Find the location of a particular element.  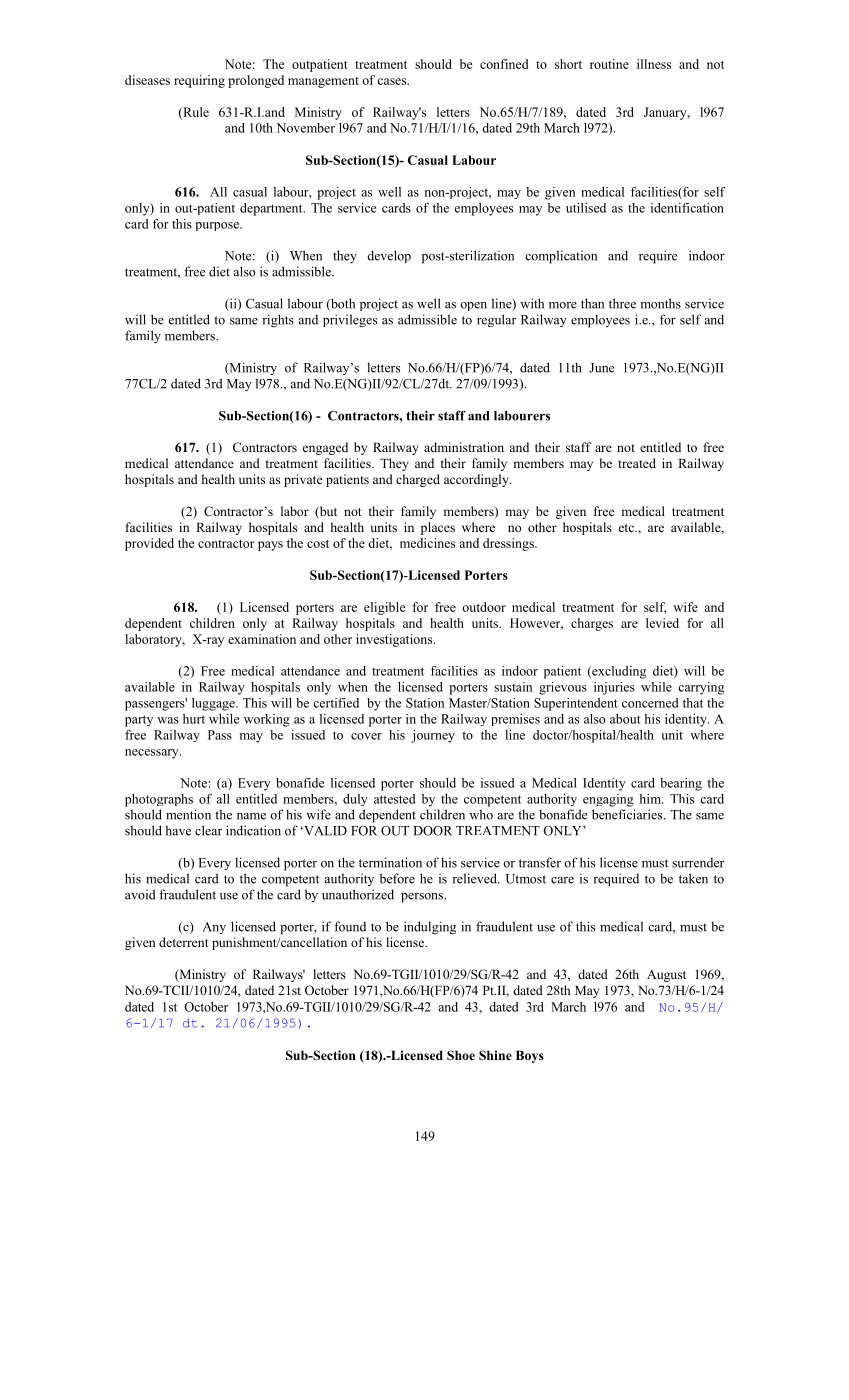

etc is located at coordinates (627, 528).
